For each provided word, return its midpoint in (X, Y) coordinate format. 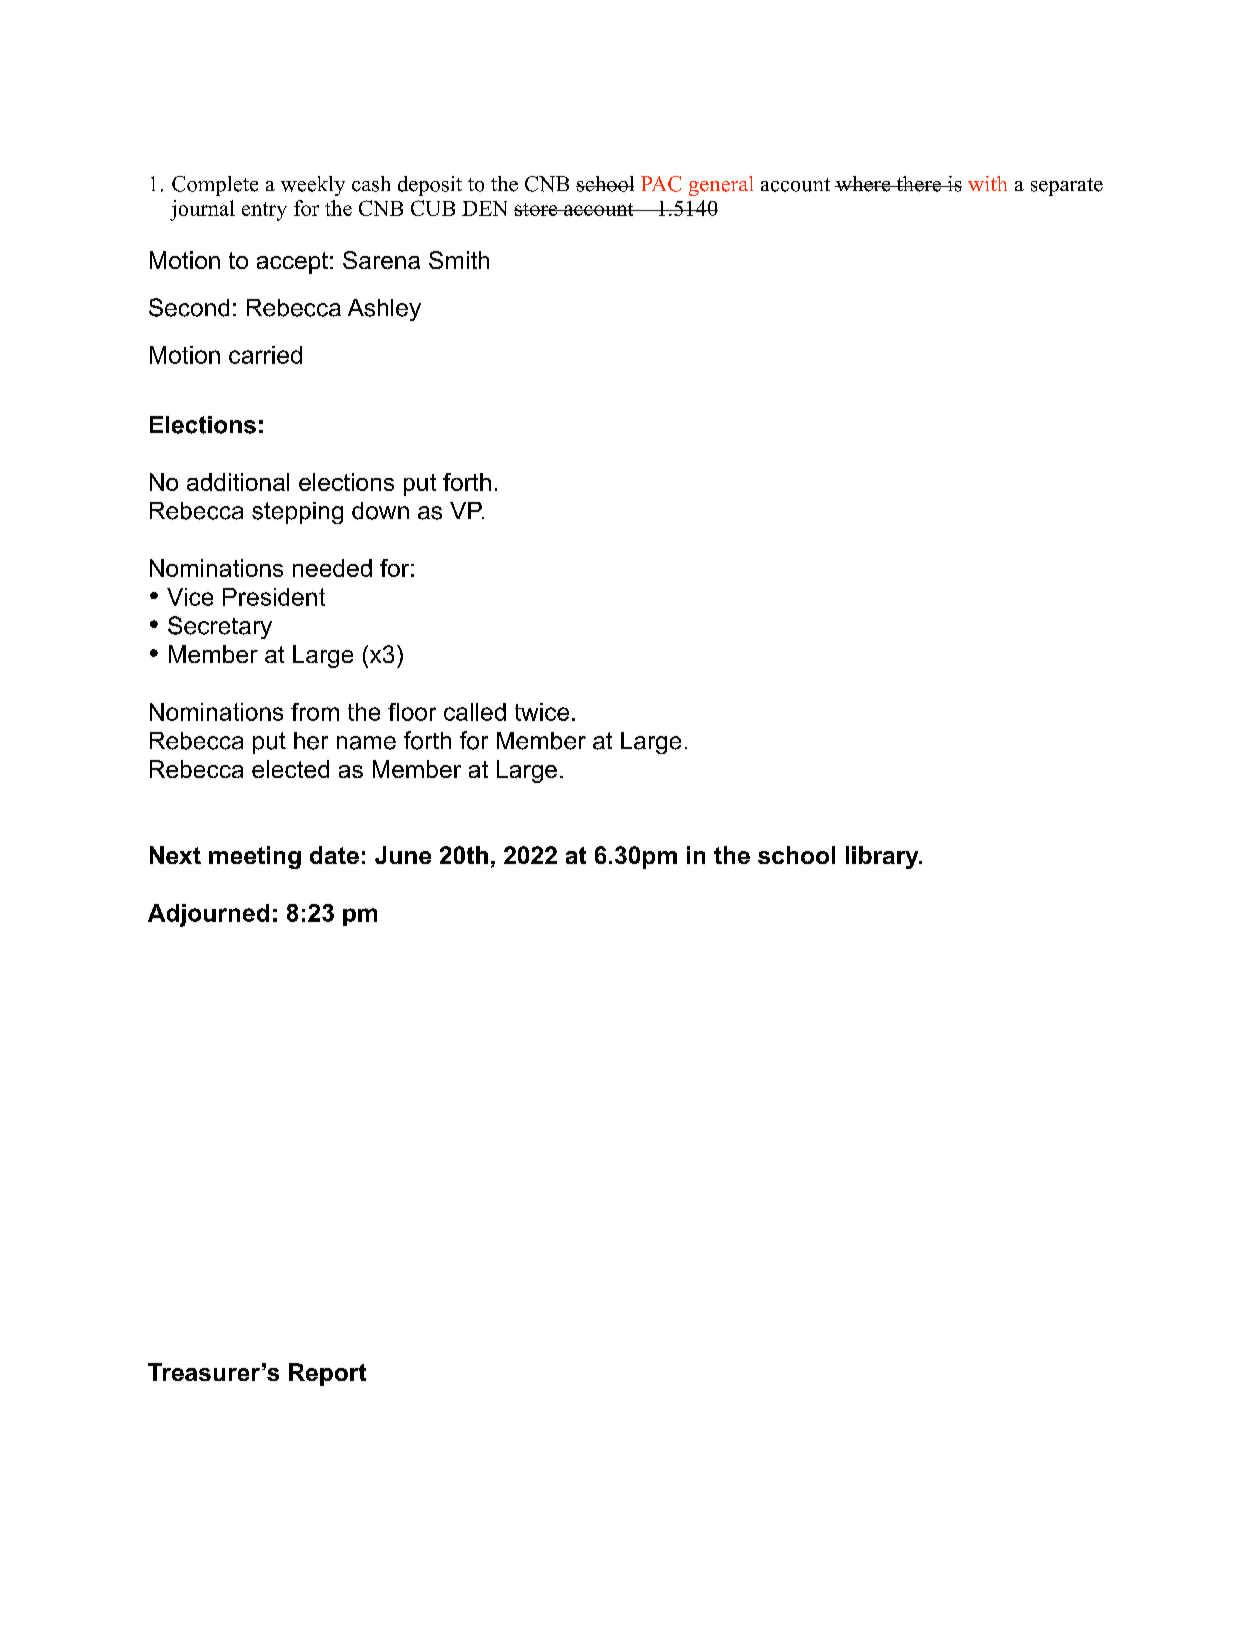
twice (542, 712)
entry (264, 211)
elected (290, 769)
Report (327, 1374)
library (883, 857)
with (987, 183)
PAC (661, 184)
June (403, 855)
